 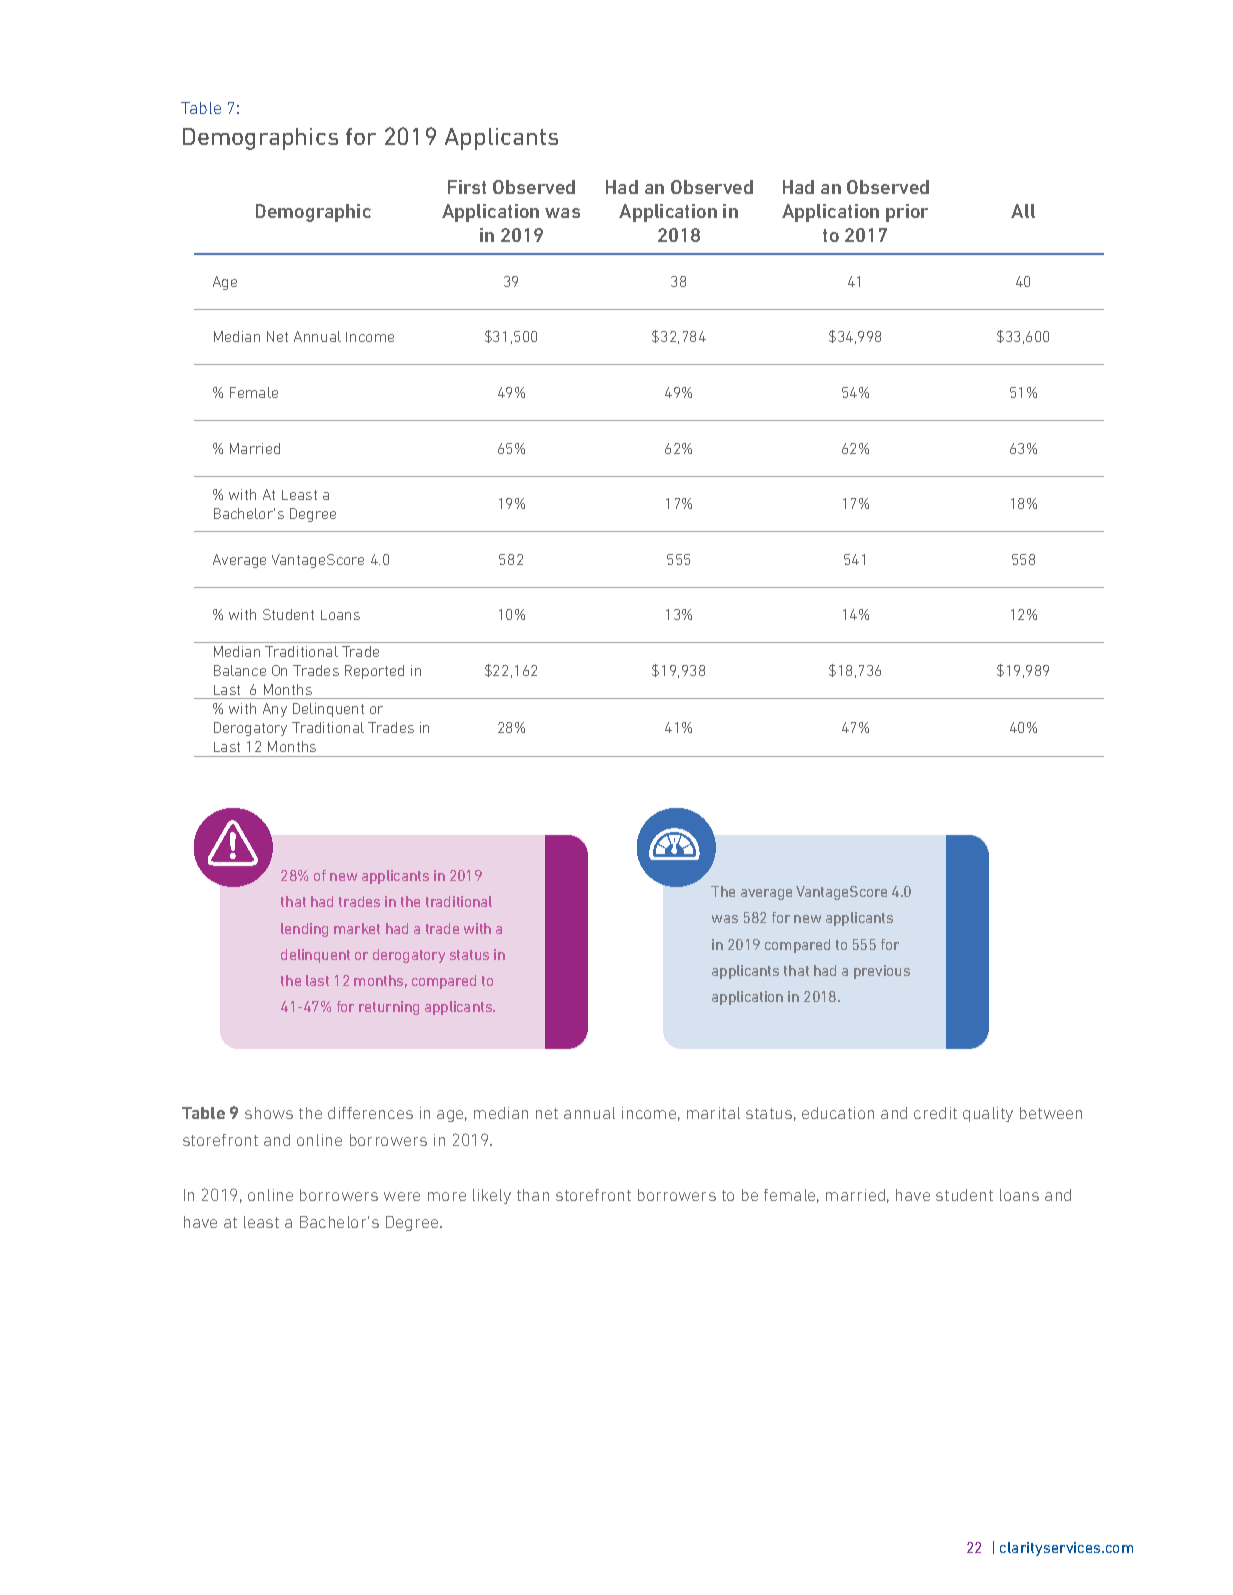 I want to click on credit, so click(x=935, y=1113).
